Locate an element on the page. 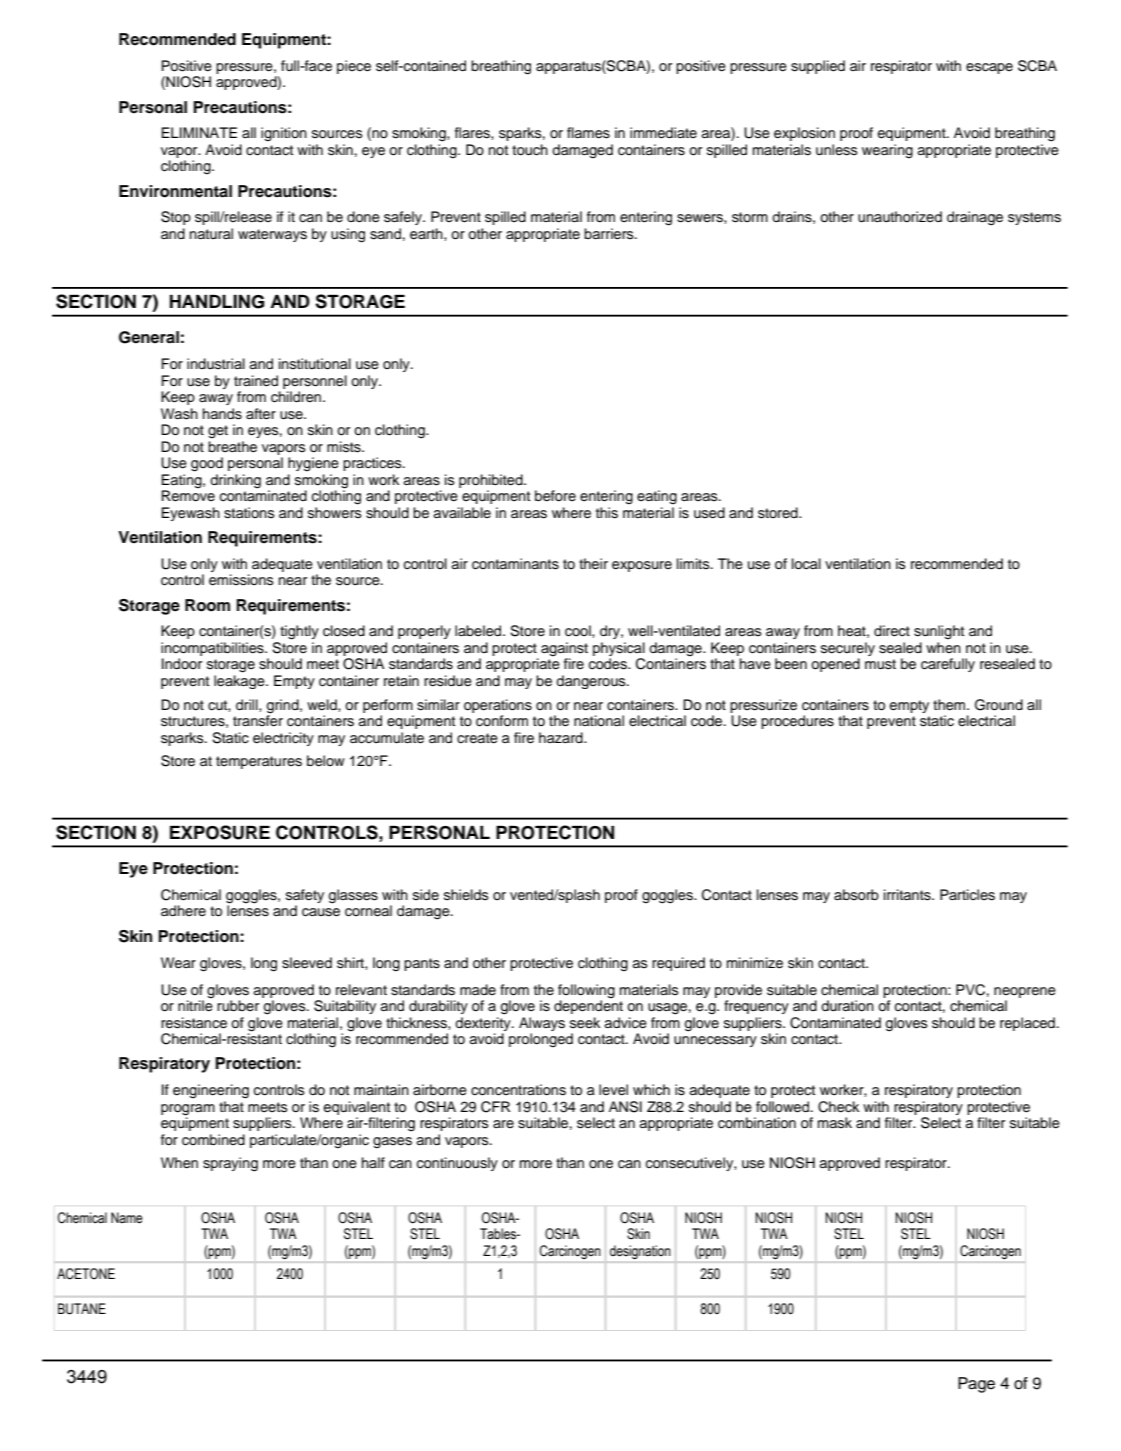 The width and height of the image is (1121, 1451). them is located at coordinates (950, 705).
